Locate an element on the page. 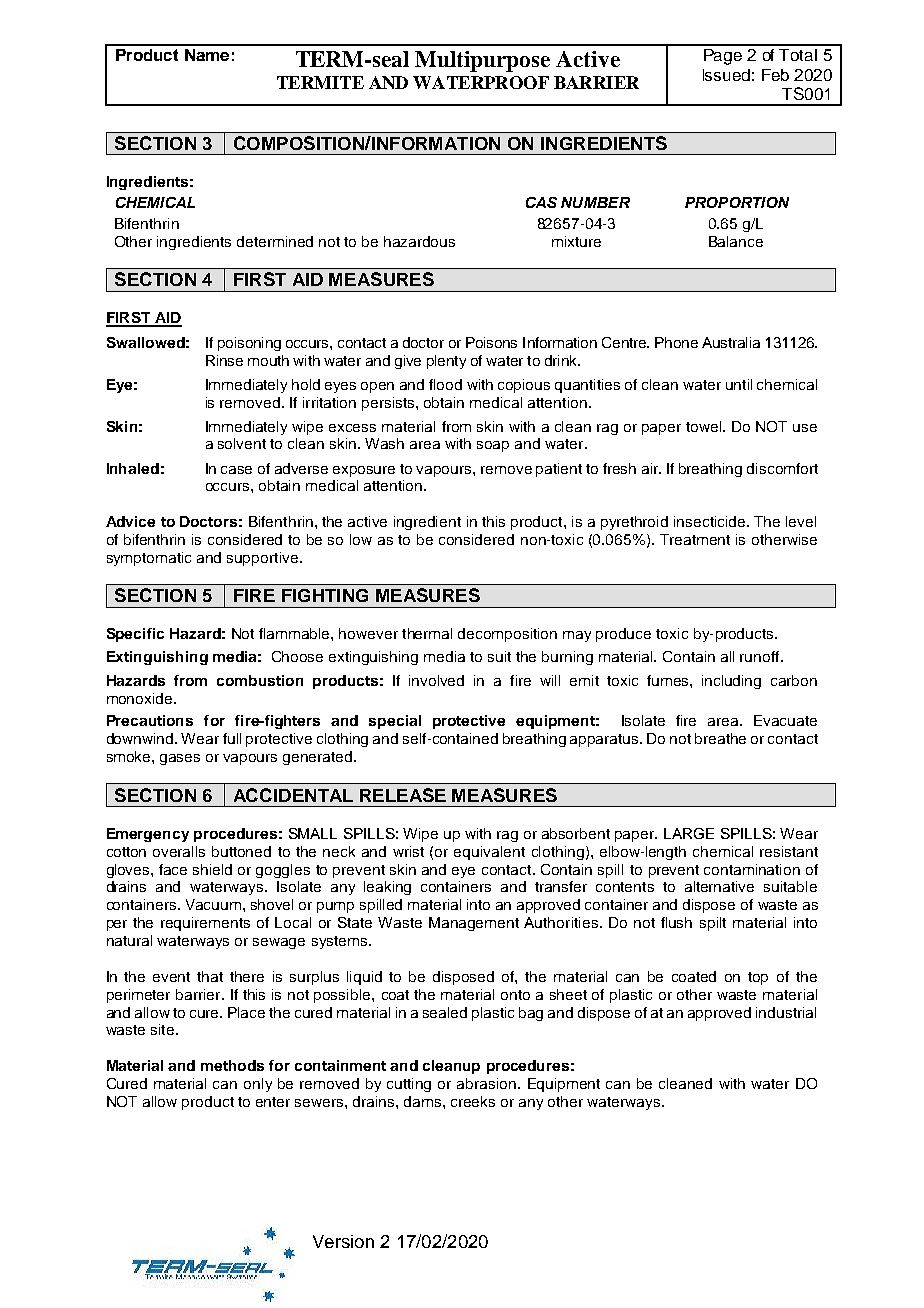  Feb is located at coordinates (775, 75).
